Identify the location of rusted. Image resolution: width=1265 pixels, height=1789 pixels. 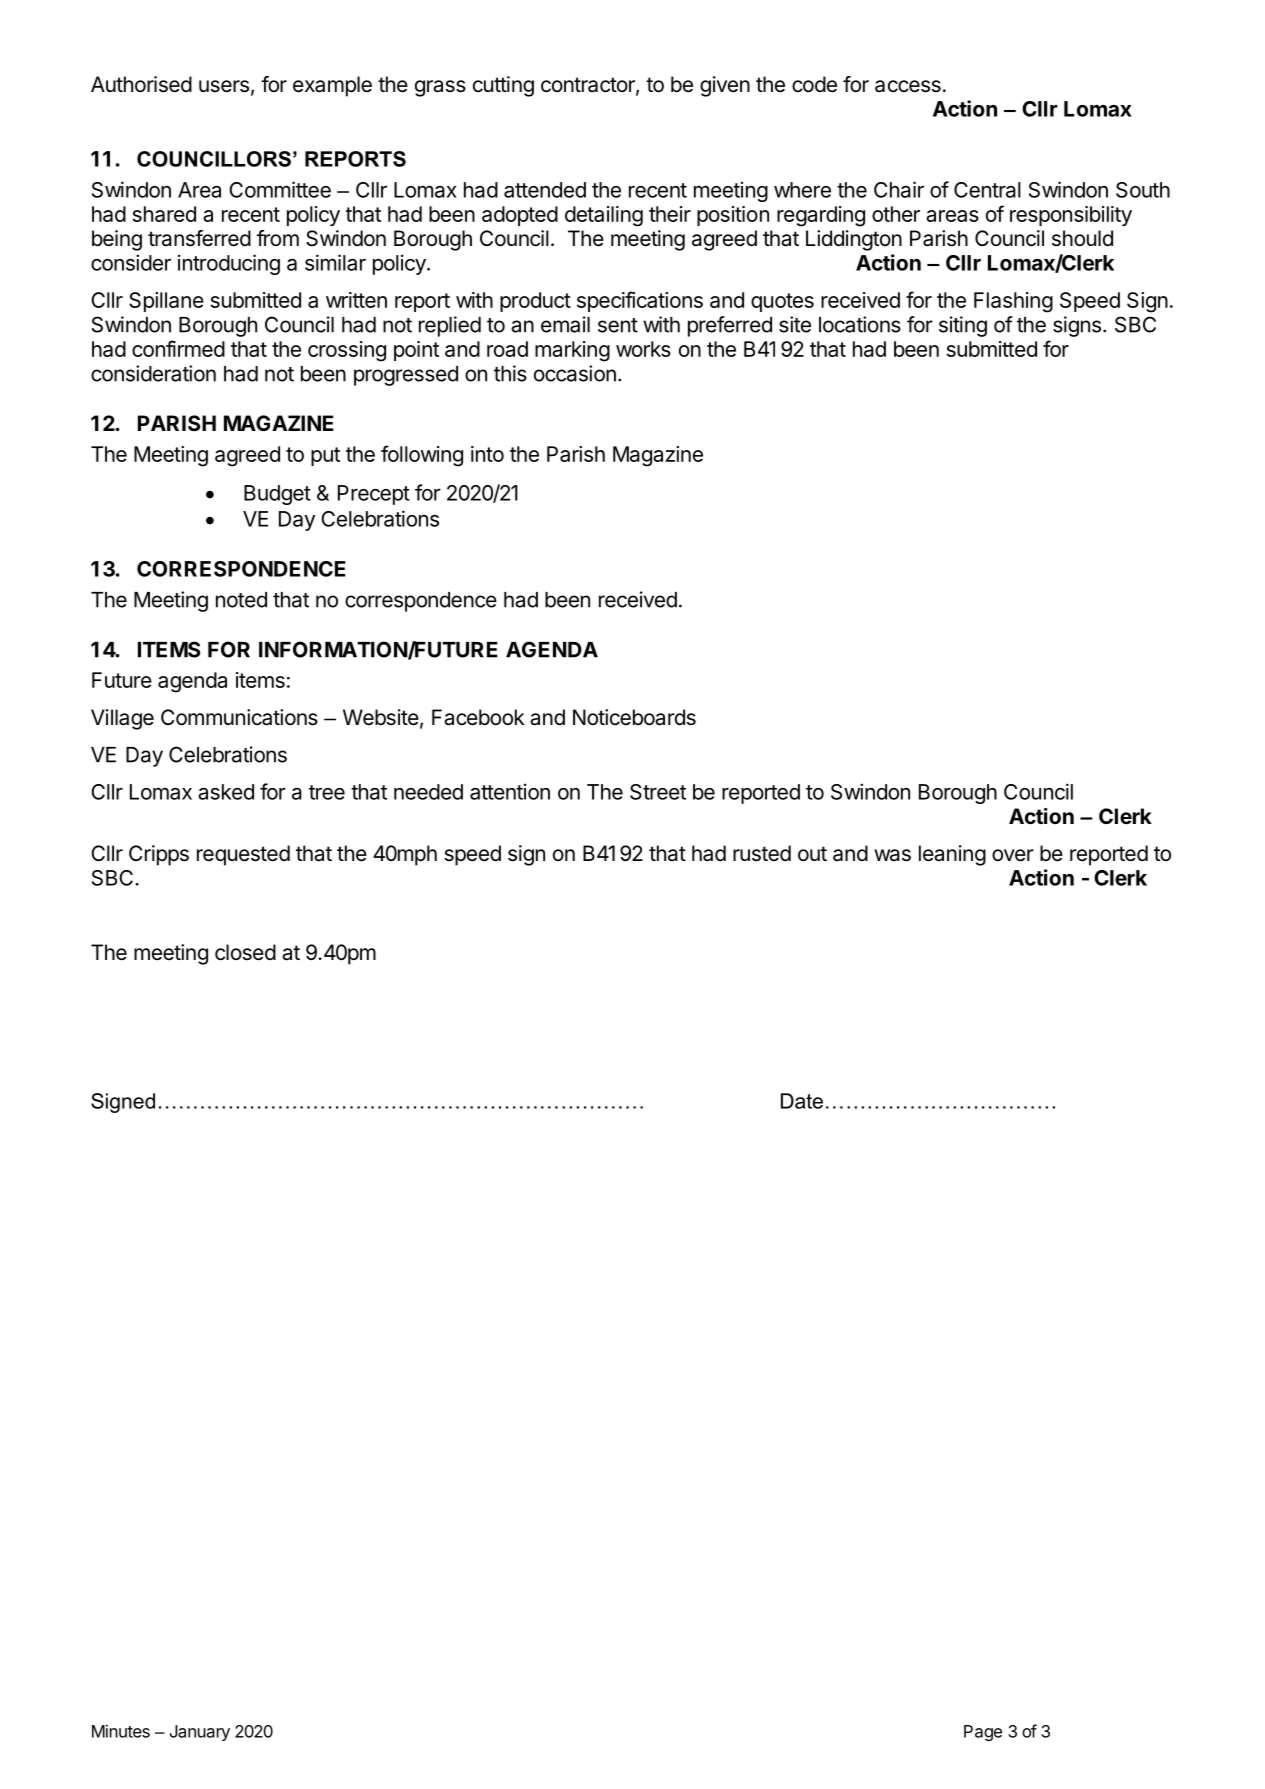
(762, 853).
